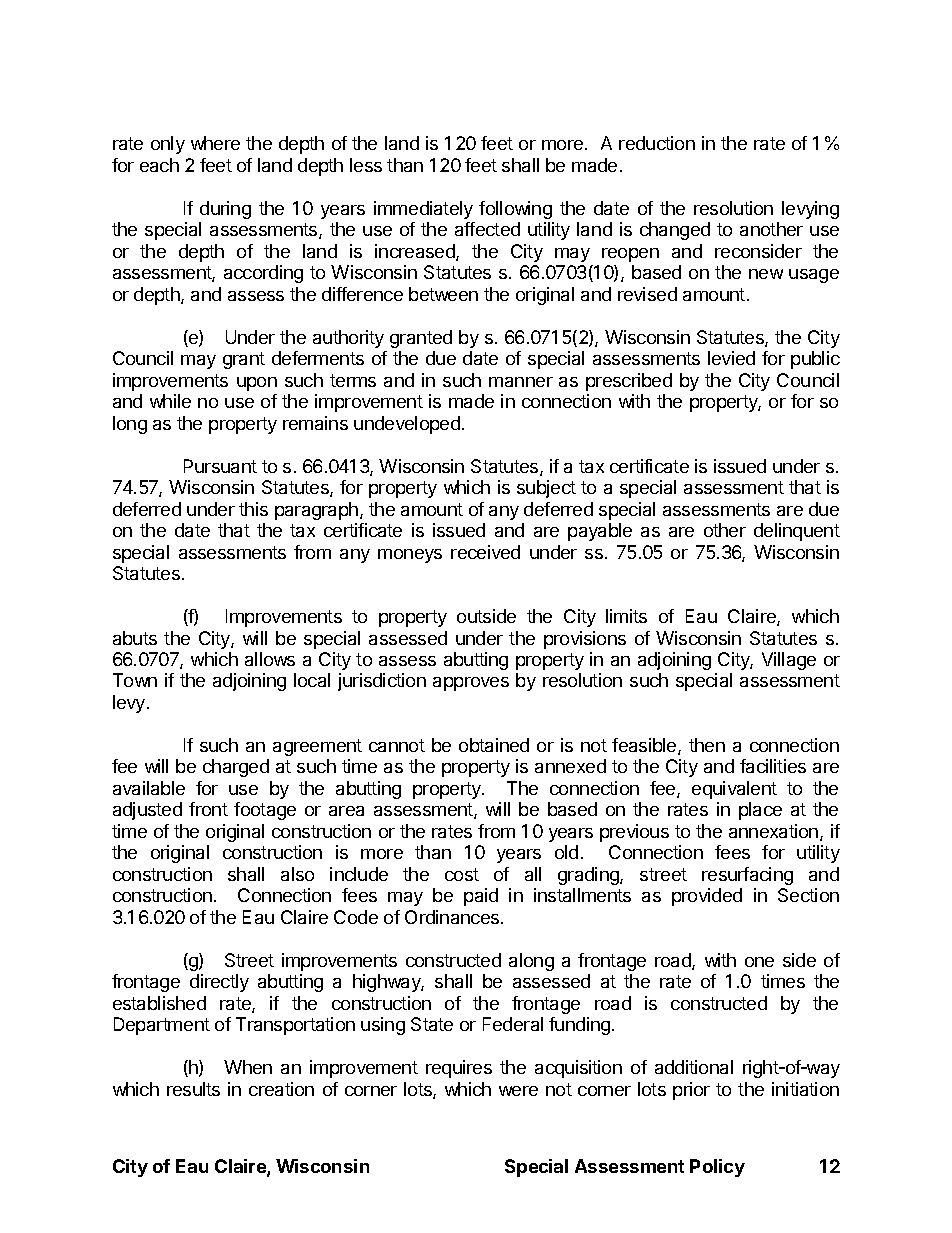 The image size is (952, 1233). What do you see at coordinates (270, 659) in the image?
I see `allows` at bounding box center [270, 659].
